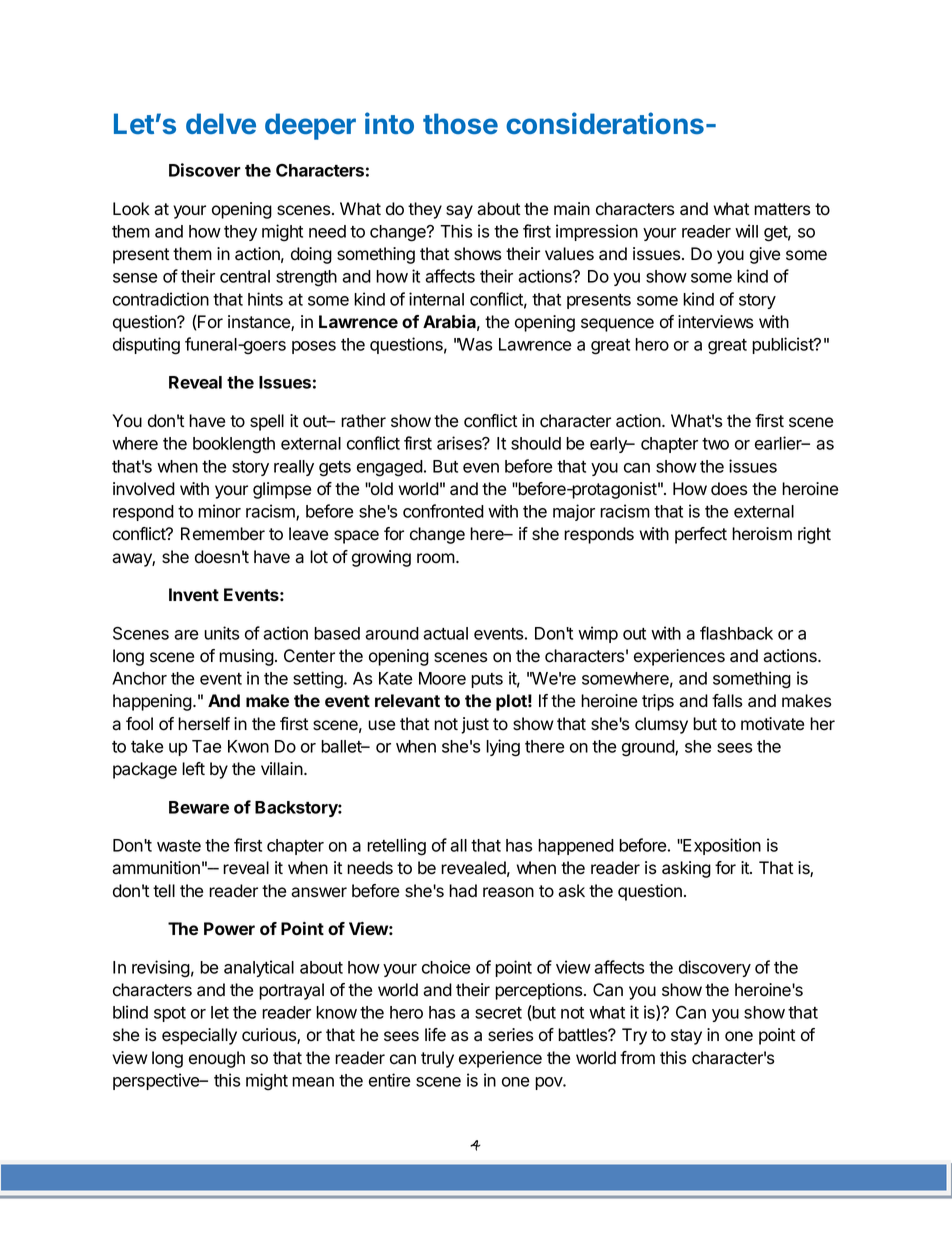 This screenshot has width=952, height=1233. What do you see at coordinates (217, 1059) in the screenshot?
I see `enough` at bounding box center [217, 1059].
